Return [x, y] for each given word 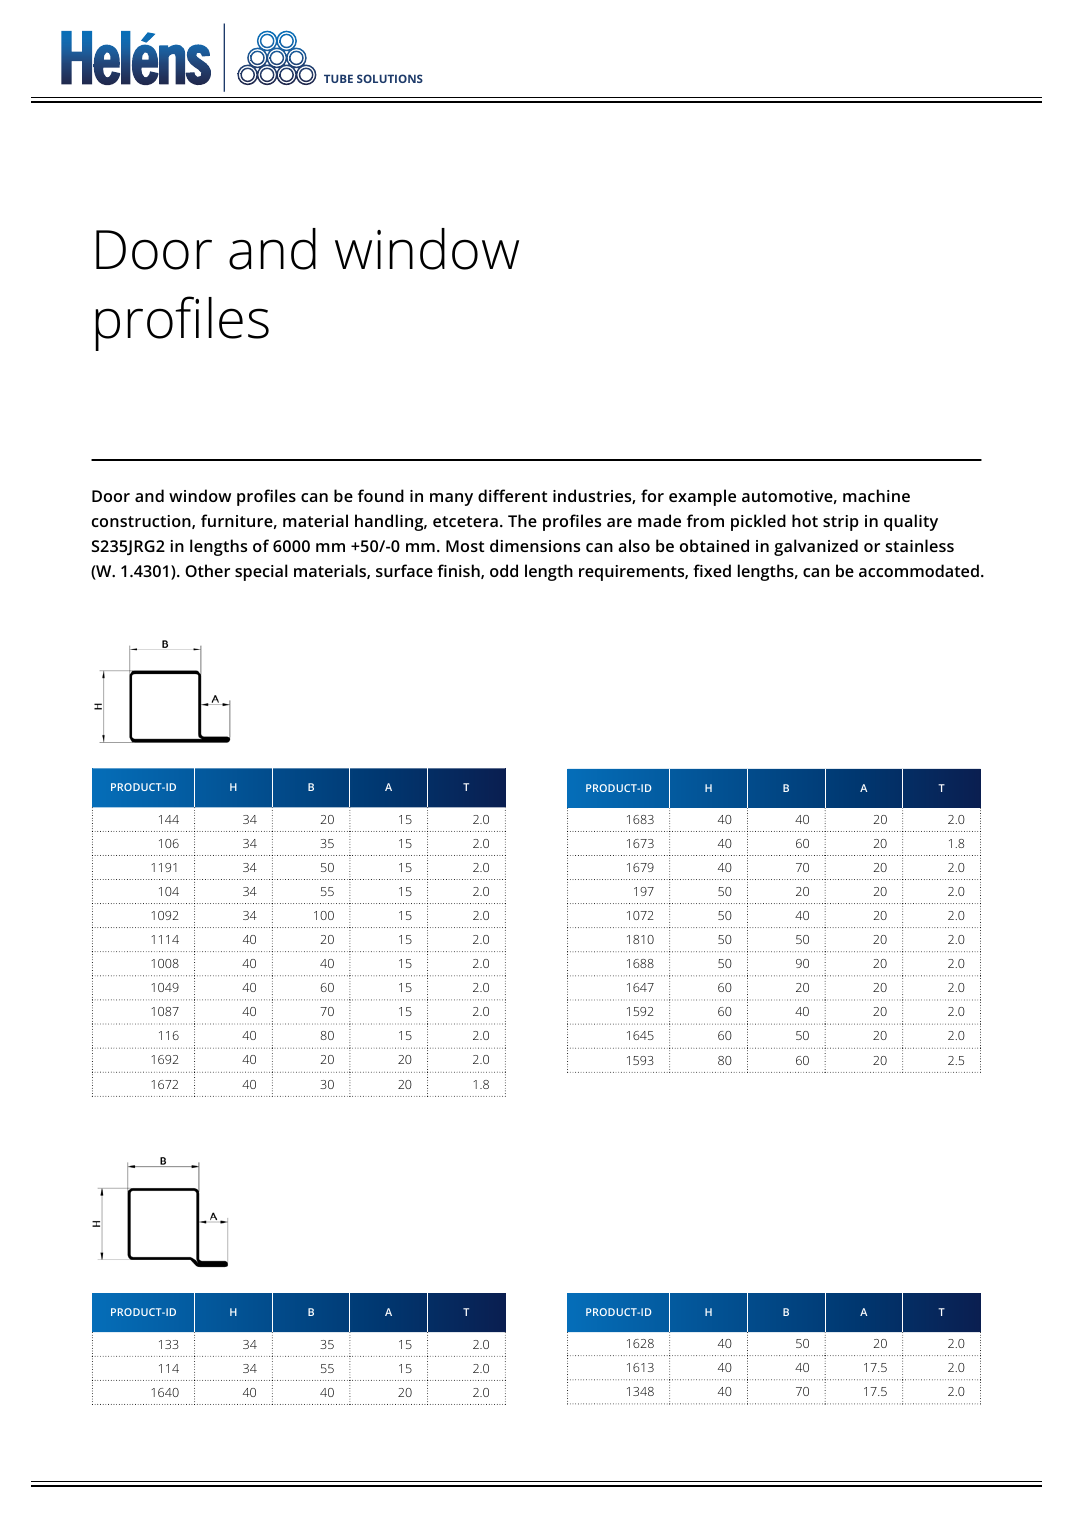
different [512, 495]
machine [876, 495]
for [652, 495]
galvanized [816, 547]
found [381, 495]
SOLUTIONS [390, 78]
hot [805, 520]
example [702, 497]
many [451, 499]
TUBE [338, 78]
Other [207, 570]
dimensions [535, 545]
